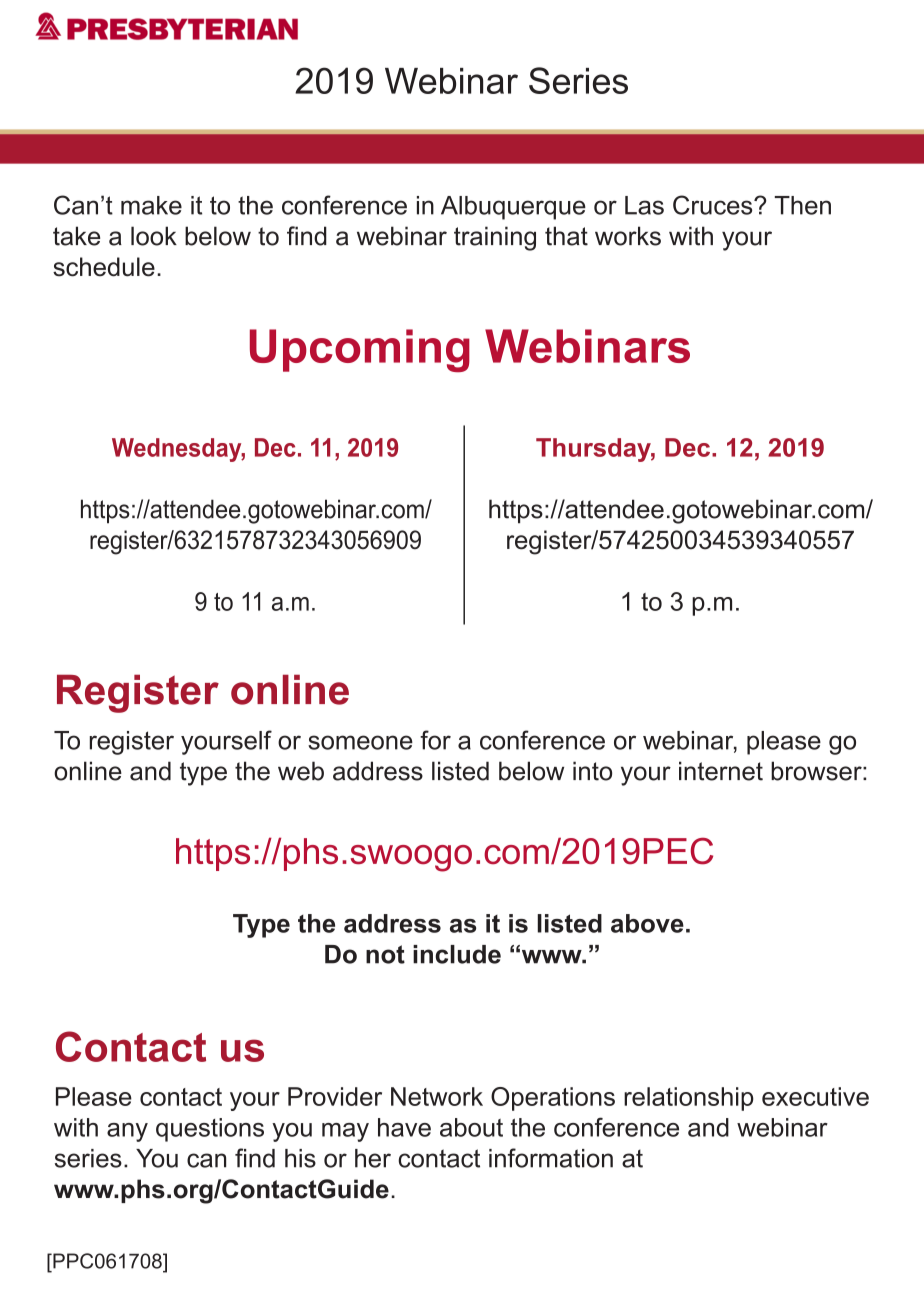 This screenshot has width=924, height=1294. I want to click on above, so click(647, 923).
